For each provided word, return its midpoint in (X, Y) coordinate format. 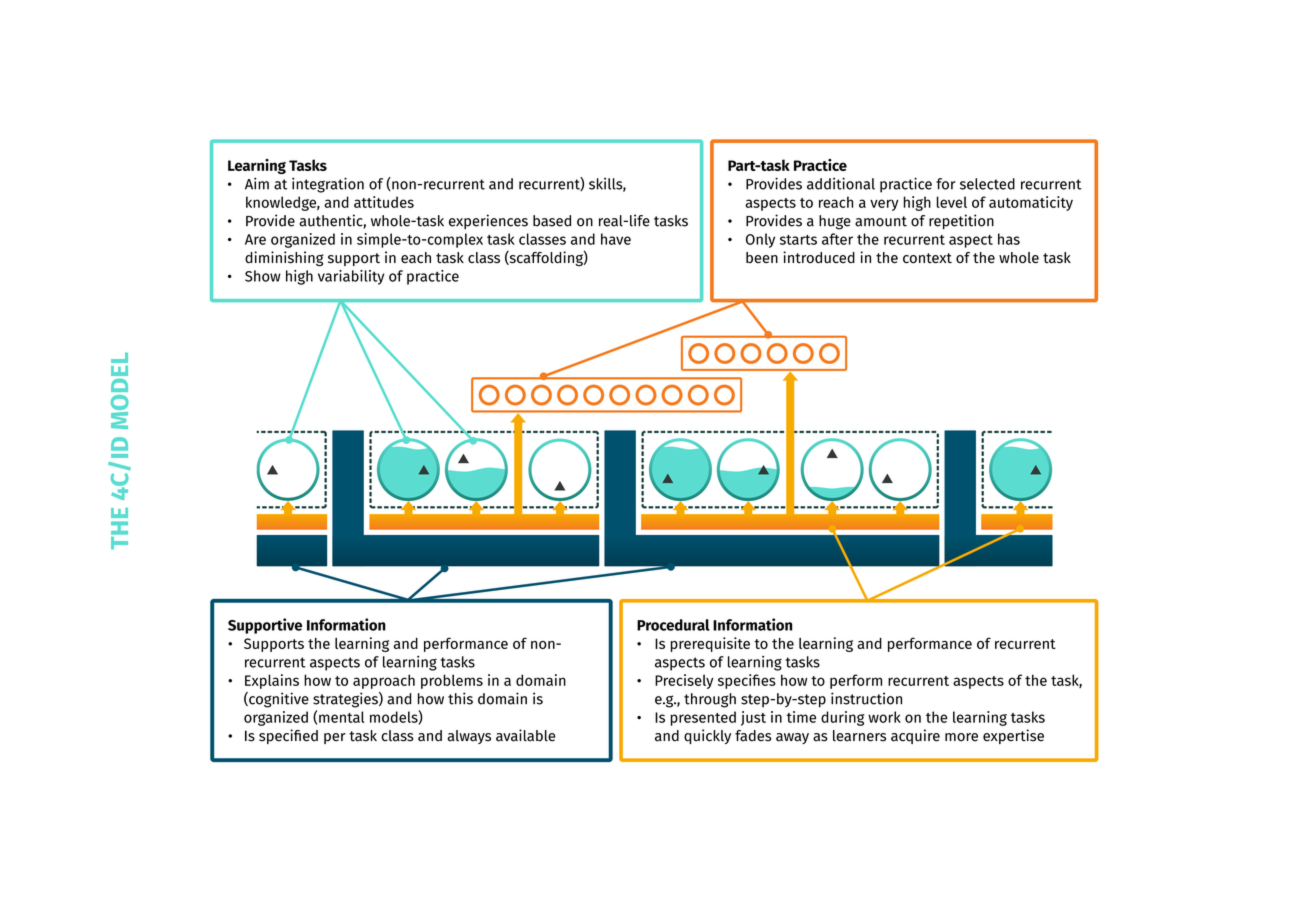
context (927, 258)
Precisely (684, 681)
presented (703, 718)
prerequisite (710, 644)
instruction (866, 698)
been (762, 258)
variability (351, 277)
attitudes (384, 202)
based (552, 221)
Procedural (673, 625)
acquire (915, 736)
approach (384, 681)
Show (263, 276)
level (952, 202)
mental (342, 717)
